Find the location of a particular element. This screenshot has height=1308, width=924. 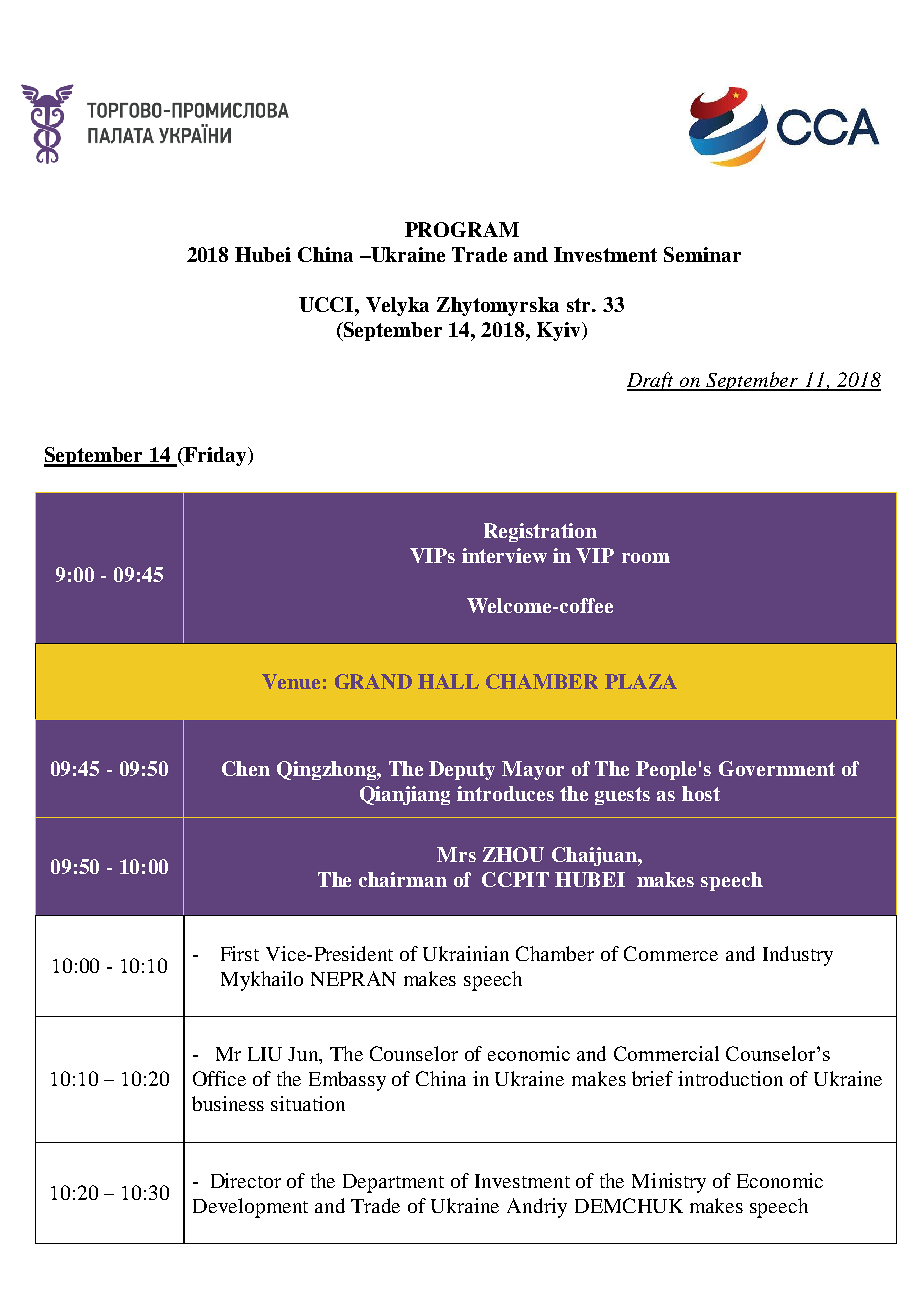

Government is located at coordinates (777, 768).
